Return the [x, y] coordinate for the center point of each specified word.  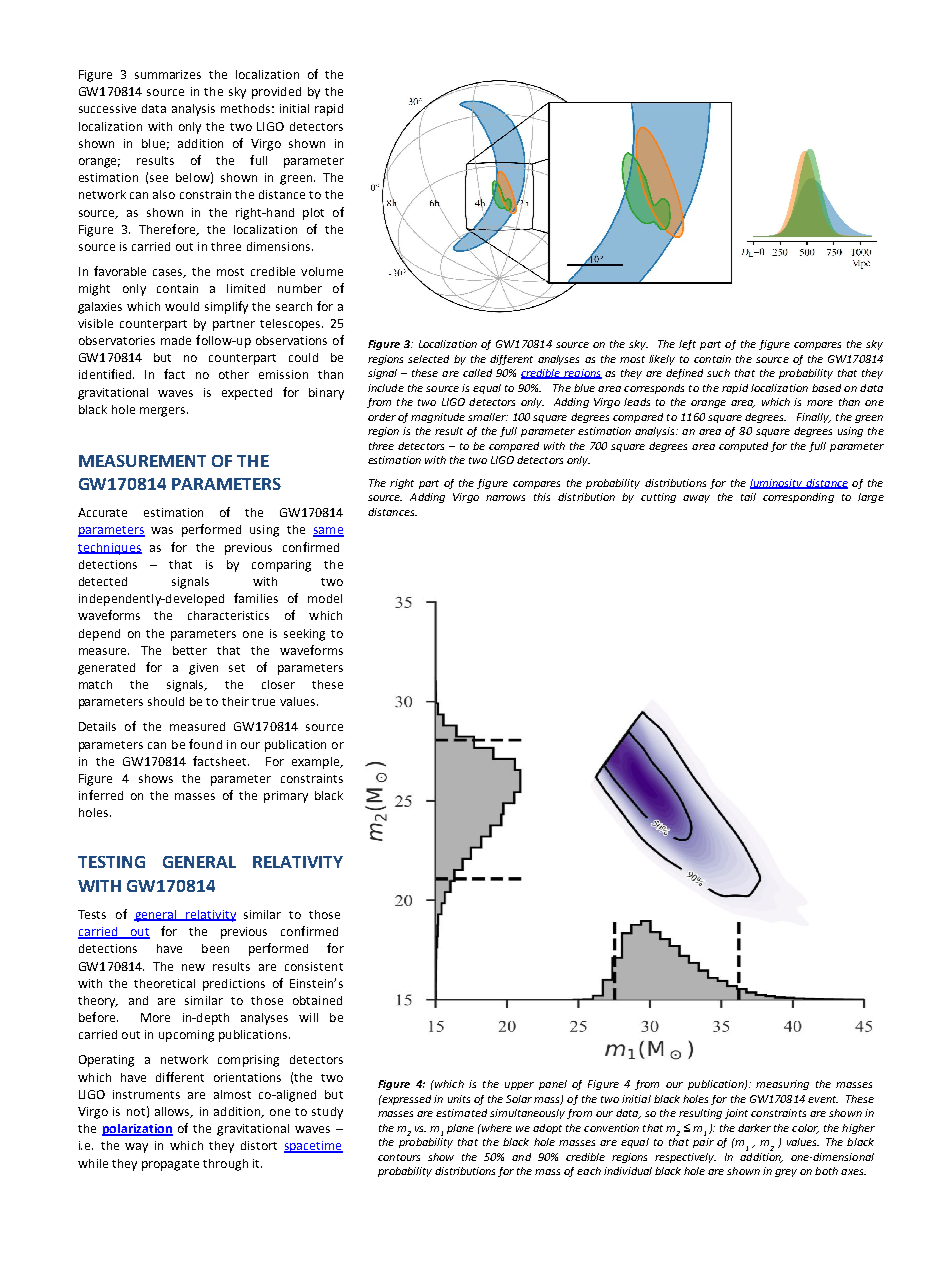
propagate [170, 1165]
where [496, 1128]
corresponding [798, 498]
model [325, 598]
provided [276, 93]
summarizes [168, 74]
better [190, 650]
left [687, 345]
